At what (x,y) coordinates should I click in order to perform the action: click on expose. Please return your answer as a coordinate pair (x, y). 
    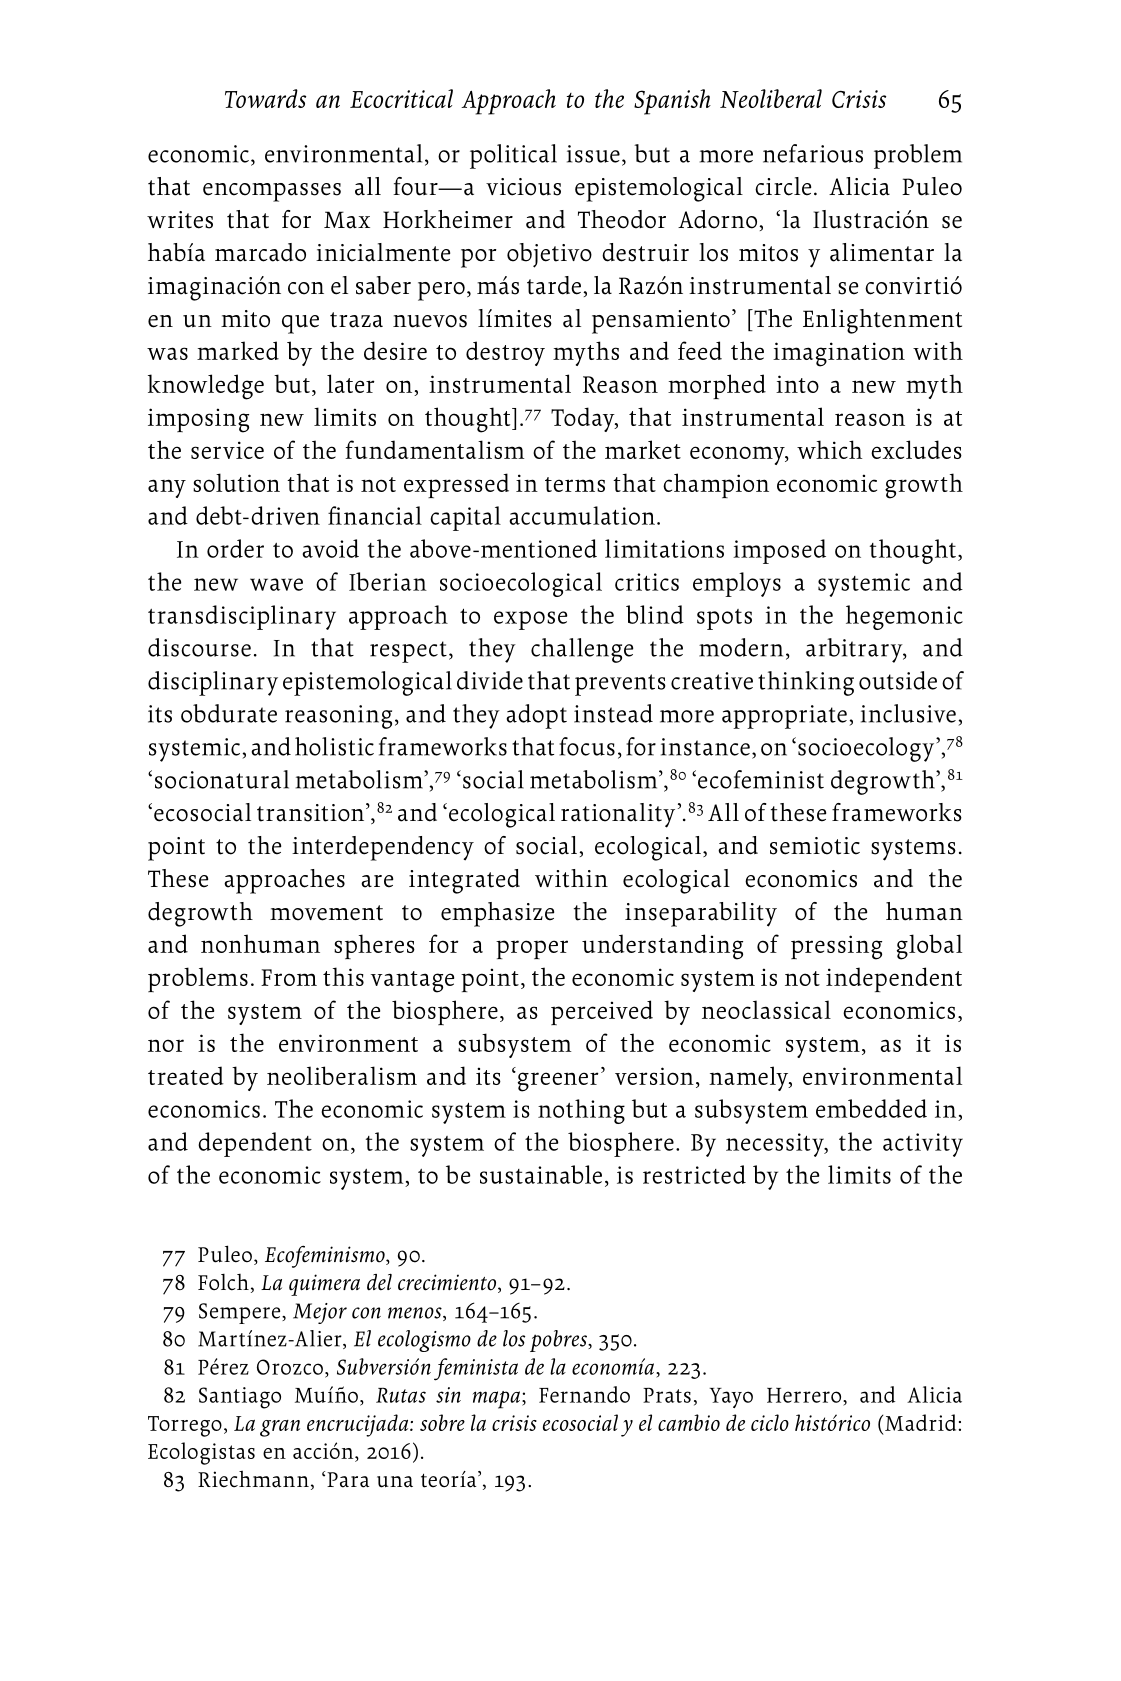
    Looking at the image, I should click on (530, 620).
